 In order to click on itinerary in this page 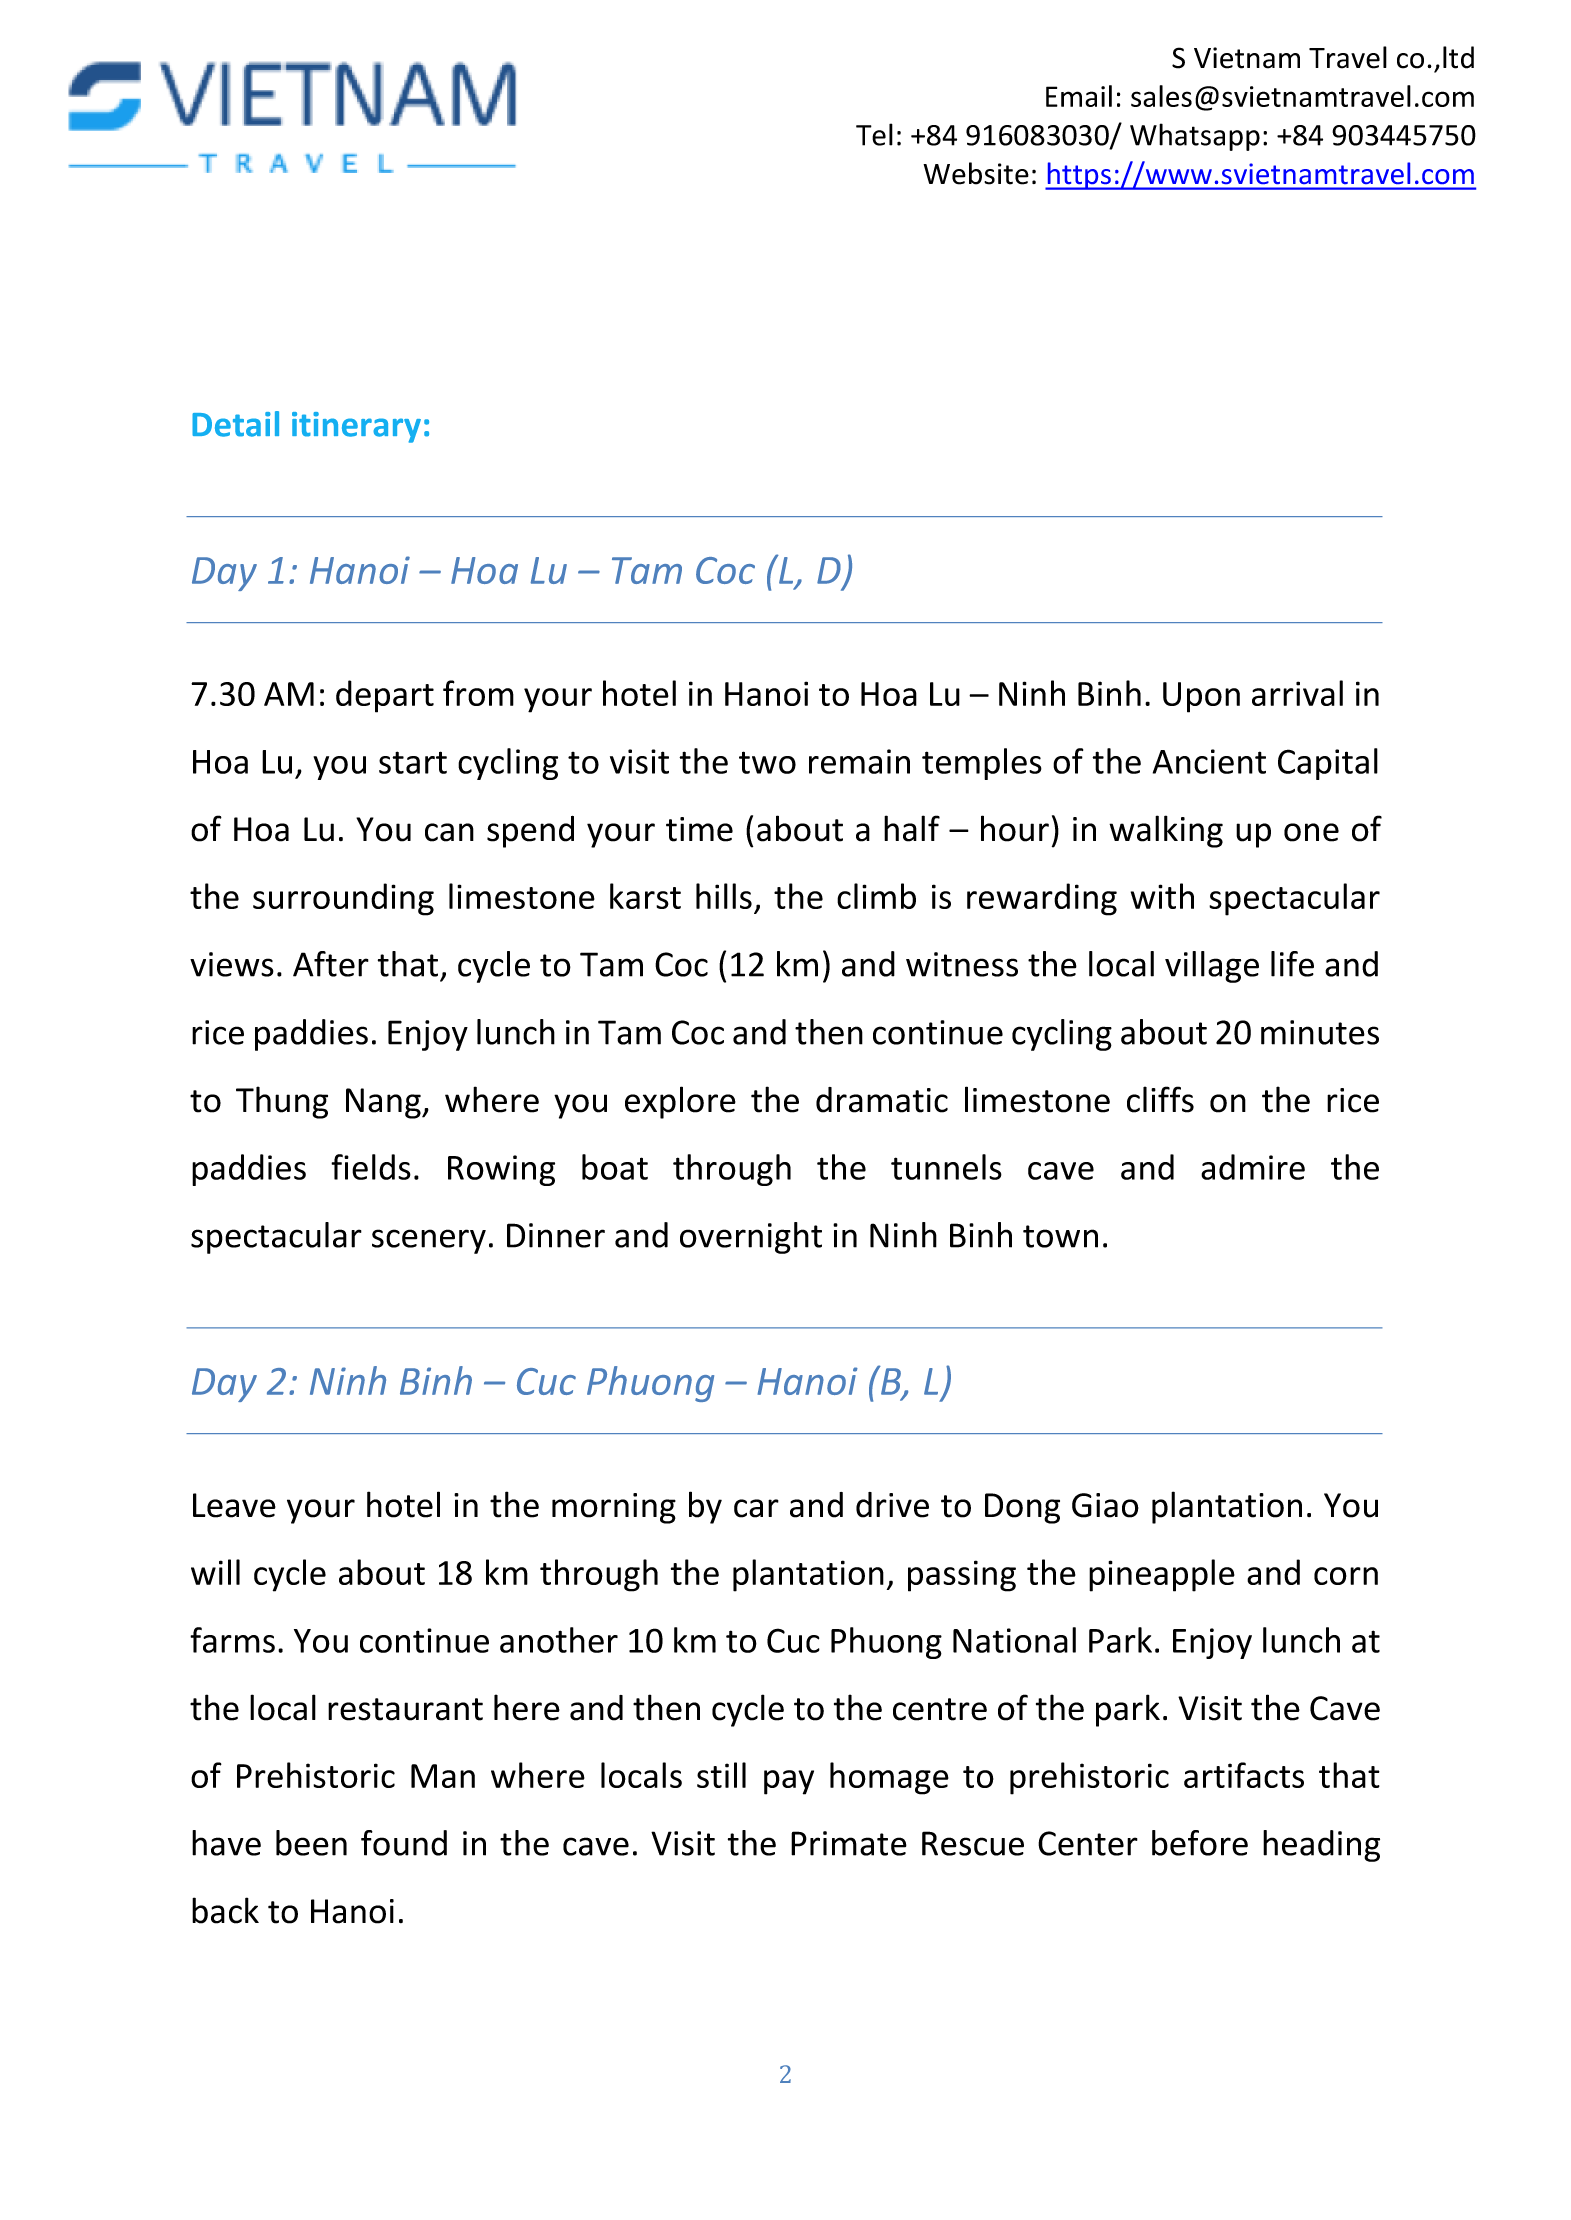, I will do `click(356, 427)`.
